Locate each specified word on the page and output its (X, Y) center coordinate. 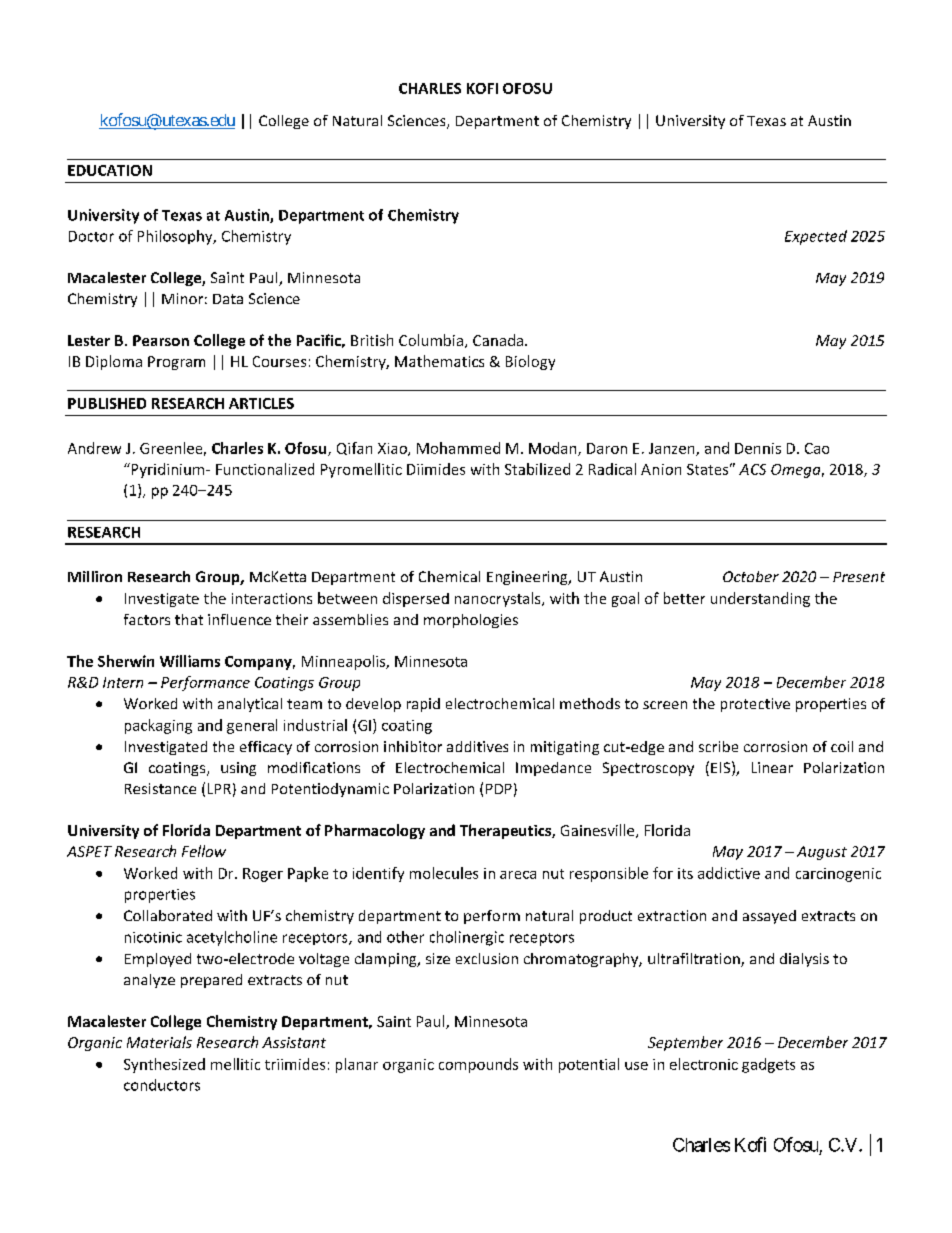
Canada (499, 340)
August (822, 853)
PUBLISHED (107, 403)
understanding (760, 599)
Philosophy (176, 237)
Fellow (204, 851)
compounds (478, 1065)
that (189, 619)
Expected (816, 237)
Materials (159, 1042)
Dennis (758, 448)
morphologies (471, 621)
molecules (444, 873)
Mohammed (458, 448)
